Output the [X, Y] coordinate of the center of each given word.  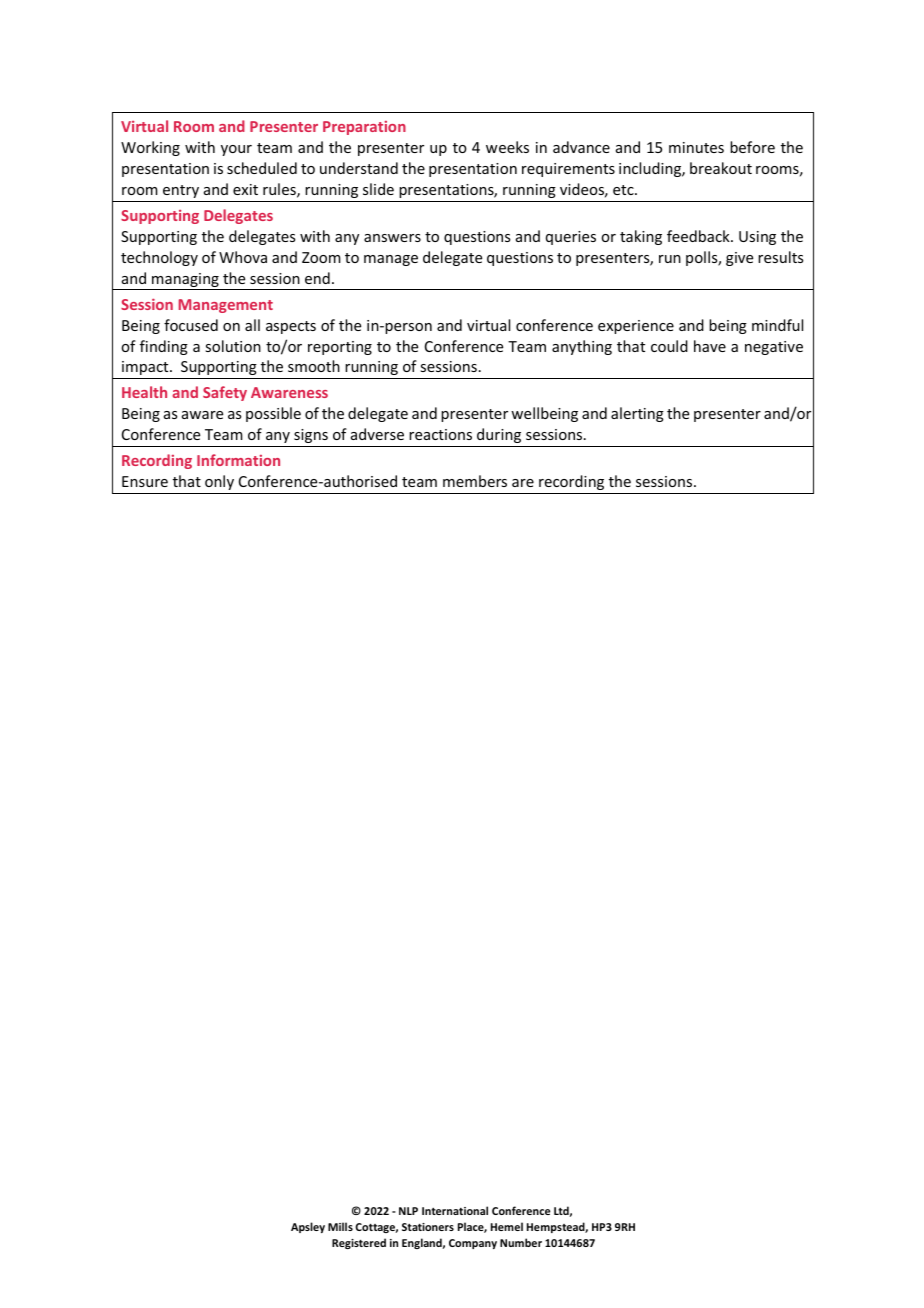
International [455, 1210]
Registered [359, 1243]
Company [473, 1244]
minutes [696, 147]
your [236, 150]
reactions [440, 434]
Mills [340, 1226]
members [475, 481]
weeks [507, 147]
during [499, 435]
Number [521, 1242]
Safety [225, 393]
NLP [408, 1211]
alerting [637, 414]
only [219, 482]
